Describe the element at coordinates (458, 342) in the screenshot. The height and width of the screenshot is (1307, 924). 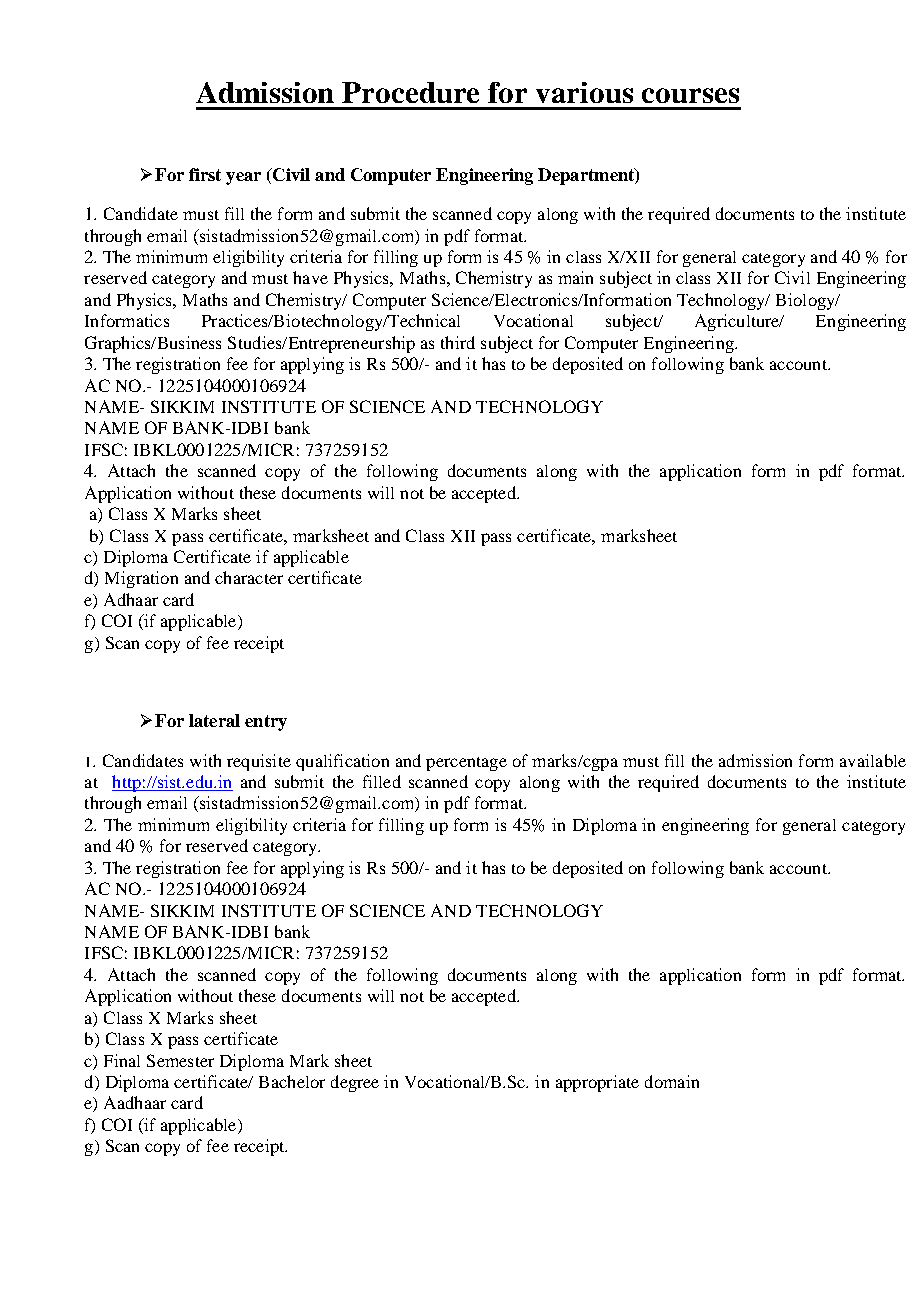
I see `third` at that location.
